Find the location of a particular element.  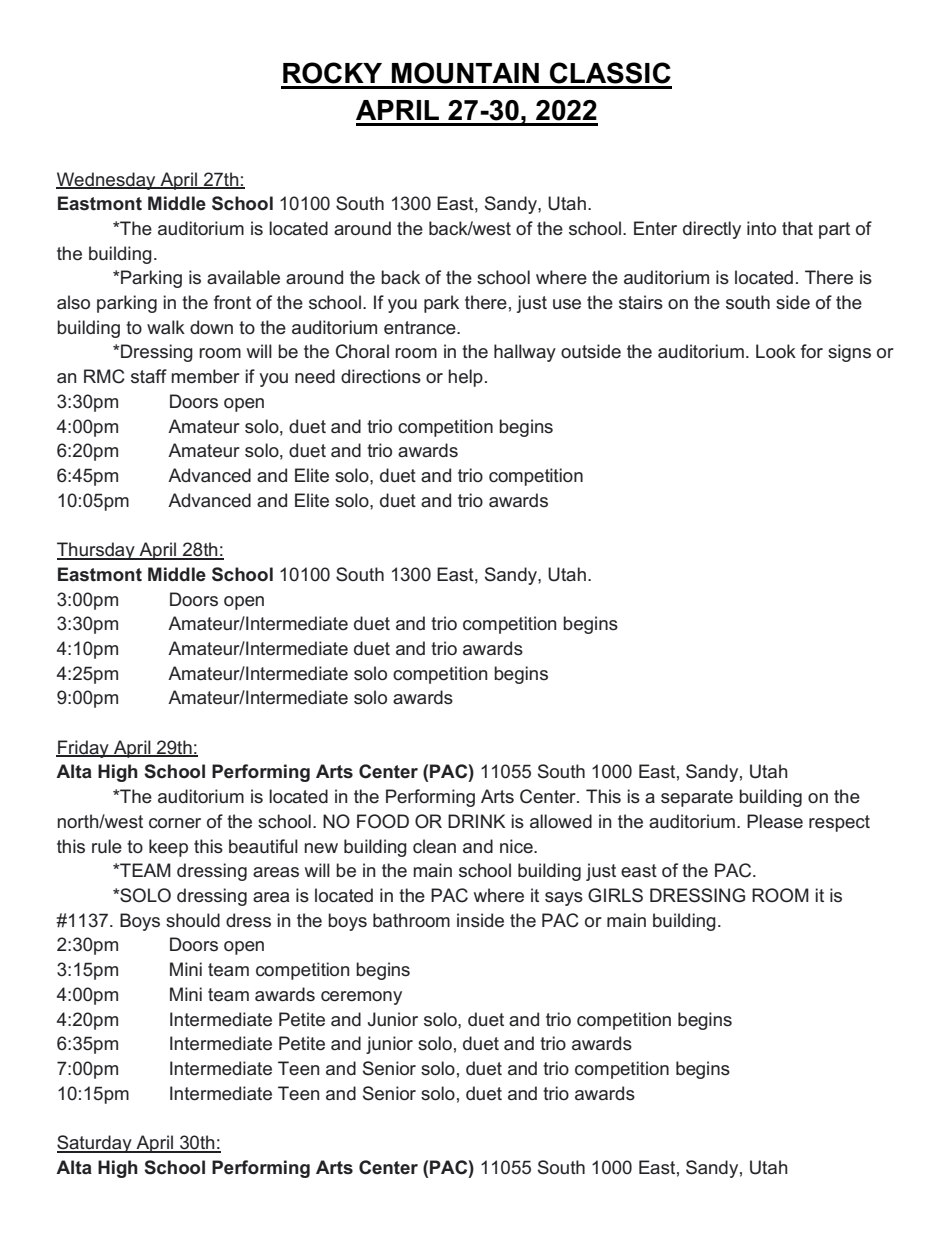

DRINK is located at coordinates (476, 821).
